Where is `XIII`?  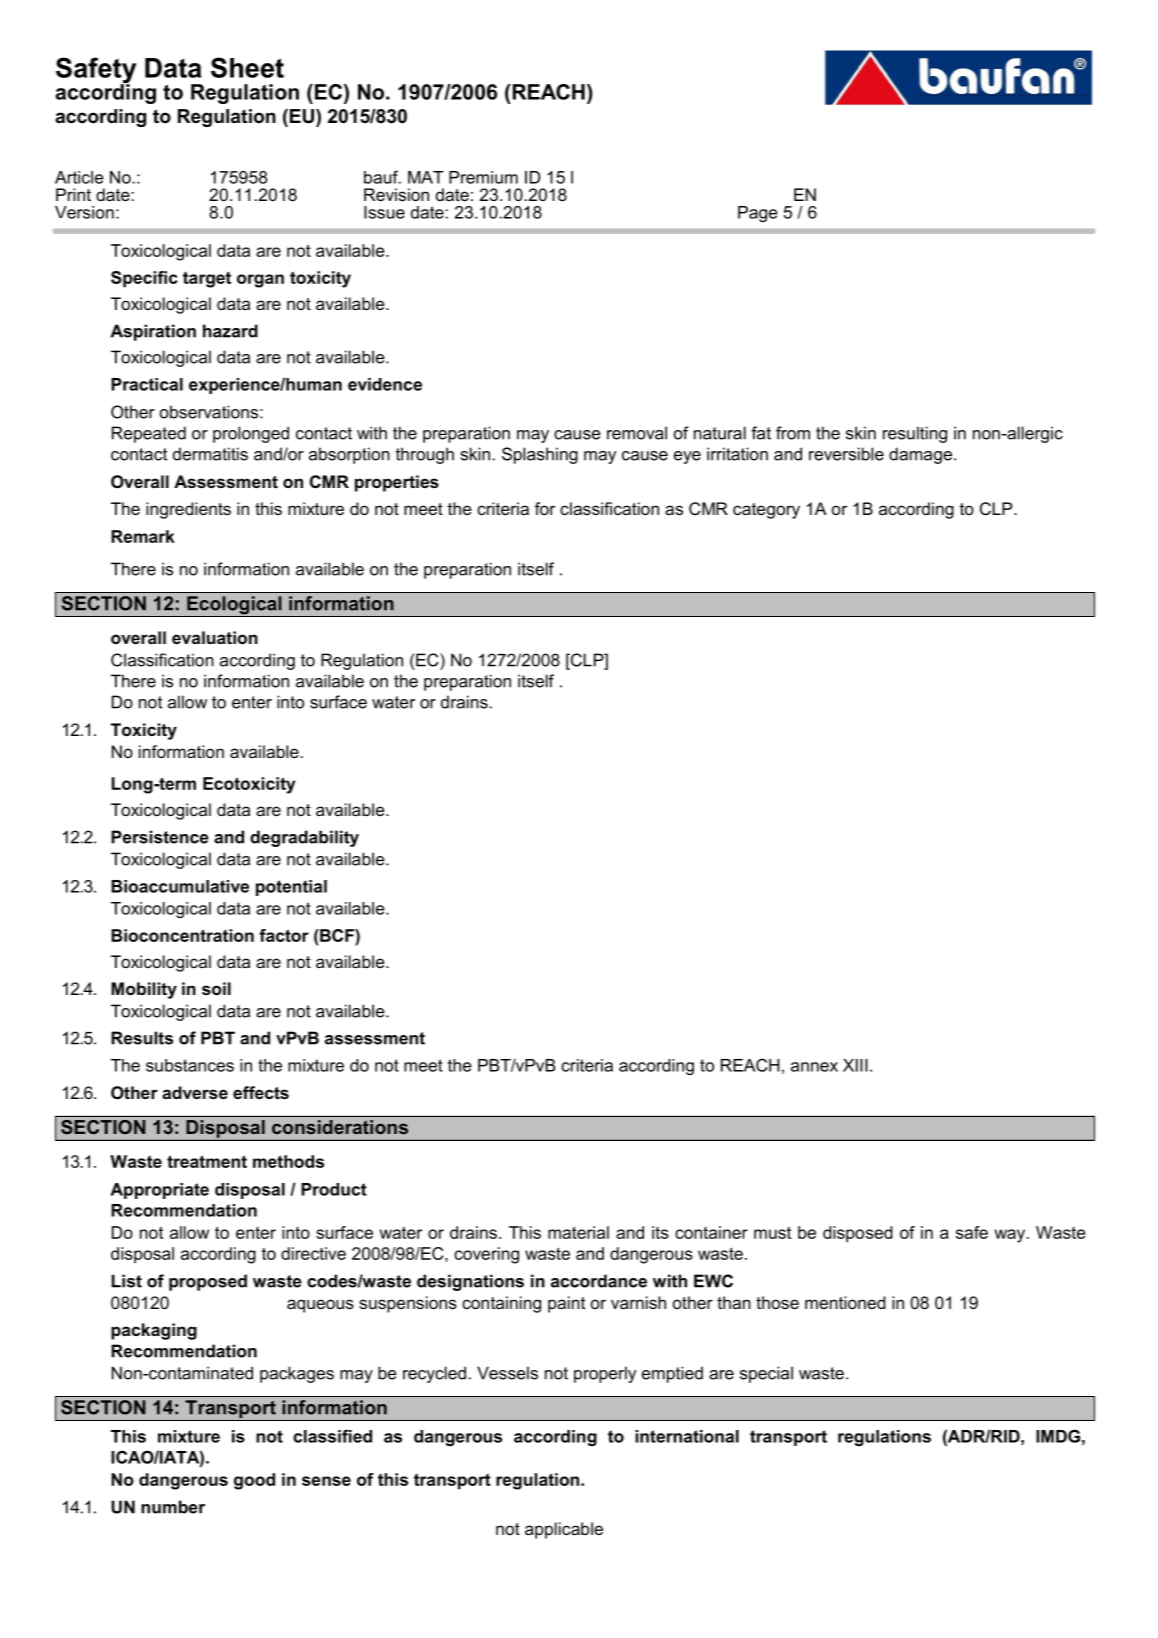 XIII is located at coordinates (855, 1065).
